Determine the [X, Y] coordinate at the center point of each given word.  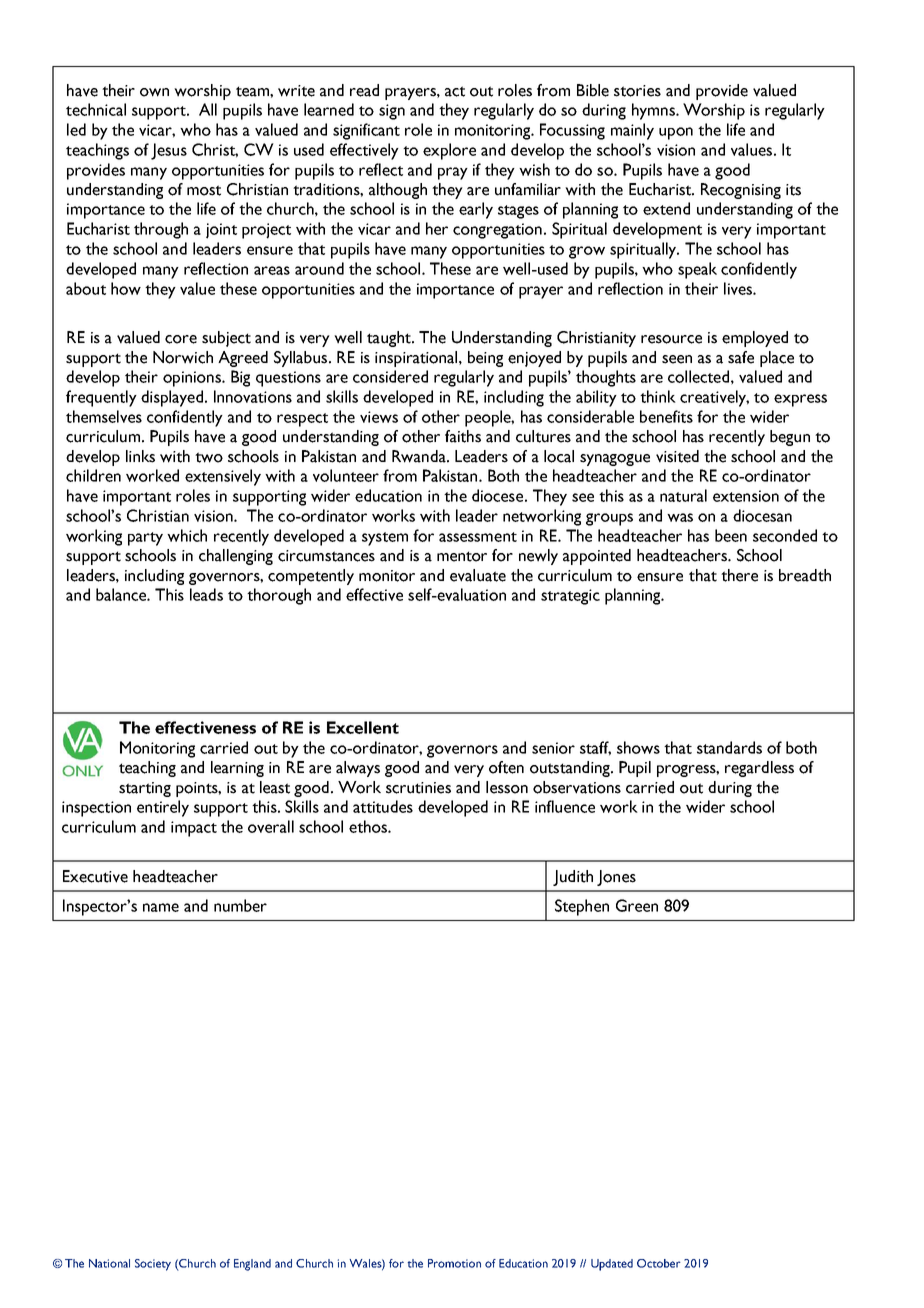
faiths [463, 436]
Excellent [363, 727]
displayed [172, 398]
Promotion [454, 1263]
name [161, 907]
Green [637, 905]
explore [449, 151]
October [659, 1263]
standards [729, 747]
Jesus [169, 151]
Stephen [582, 907]
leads [206, 594]
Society [153, 1265]
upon [676, 133]
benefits [666, 416]
